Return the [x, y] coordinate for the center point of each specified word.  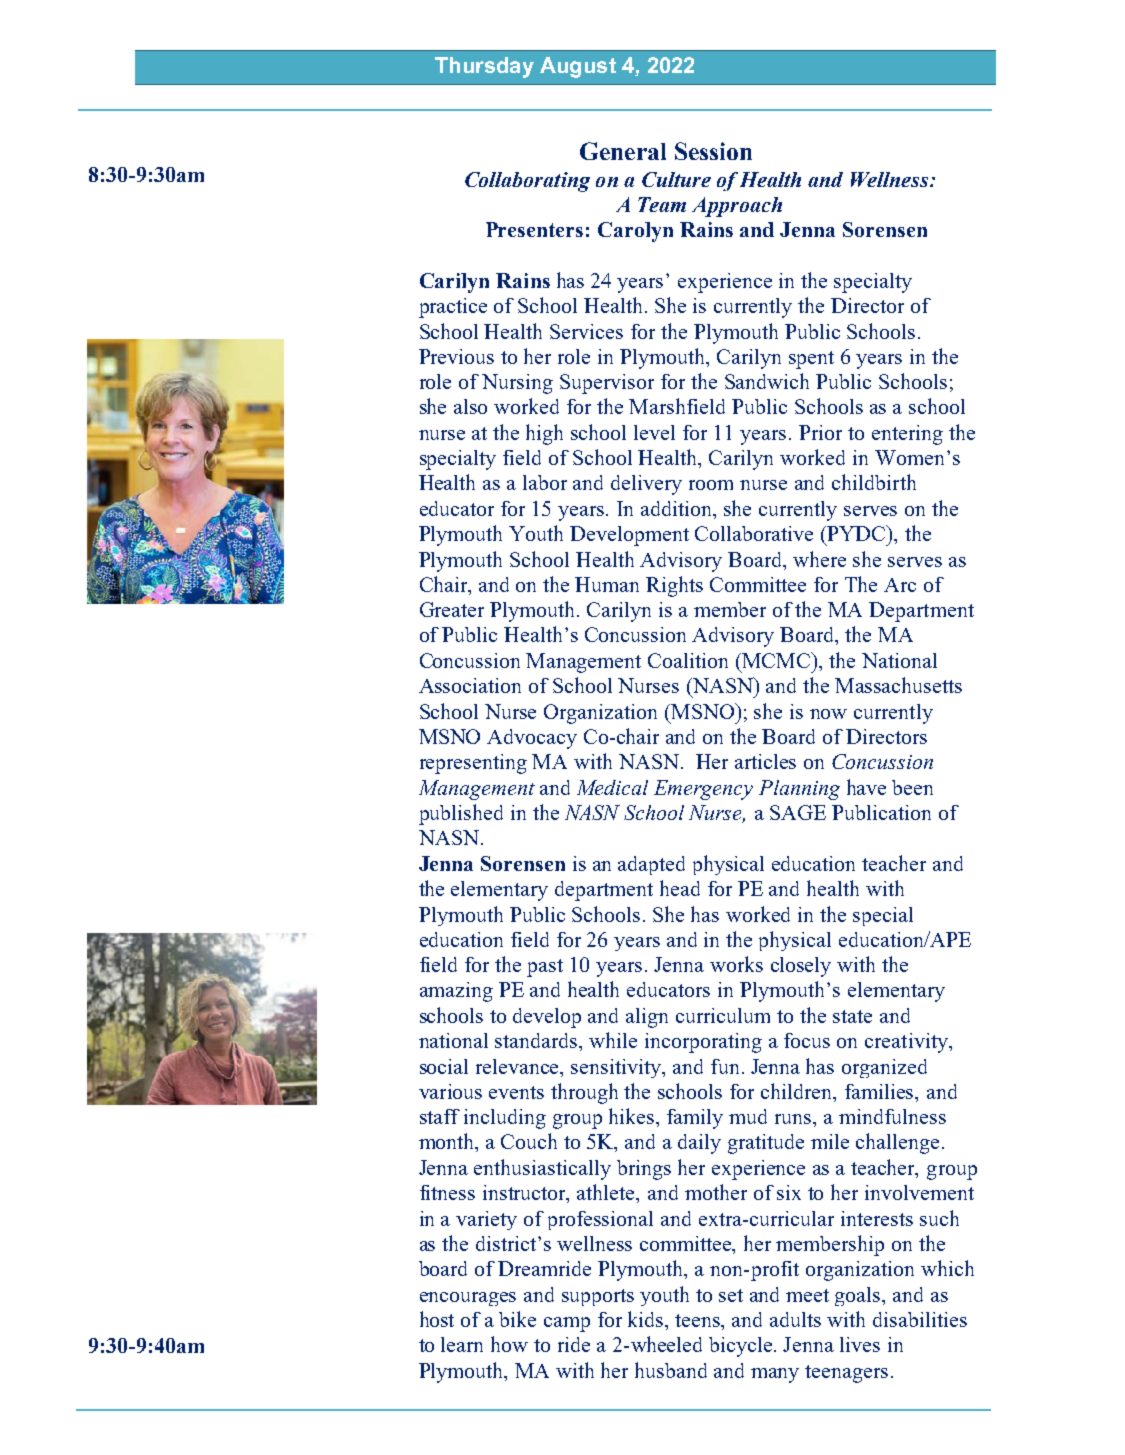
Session [713, 151]
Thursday [484, 67]
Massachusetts [898, 685]
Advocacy [532, 739]
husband [671, 1370]
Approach [737, 207]
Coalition [688, 660]
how [509, 1344]
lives [860, 1344]
